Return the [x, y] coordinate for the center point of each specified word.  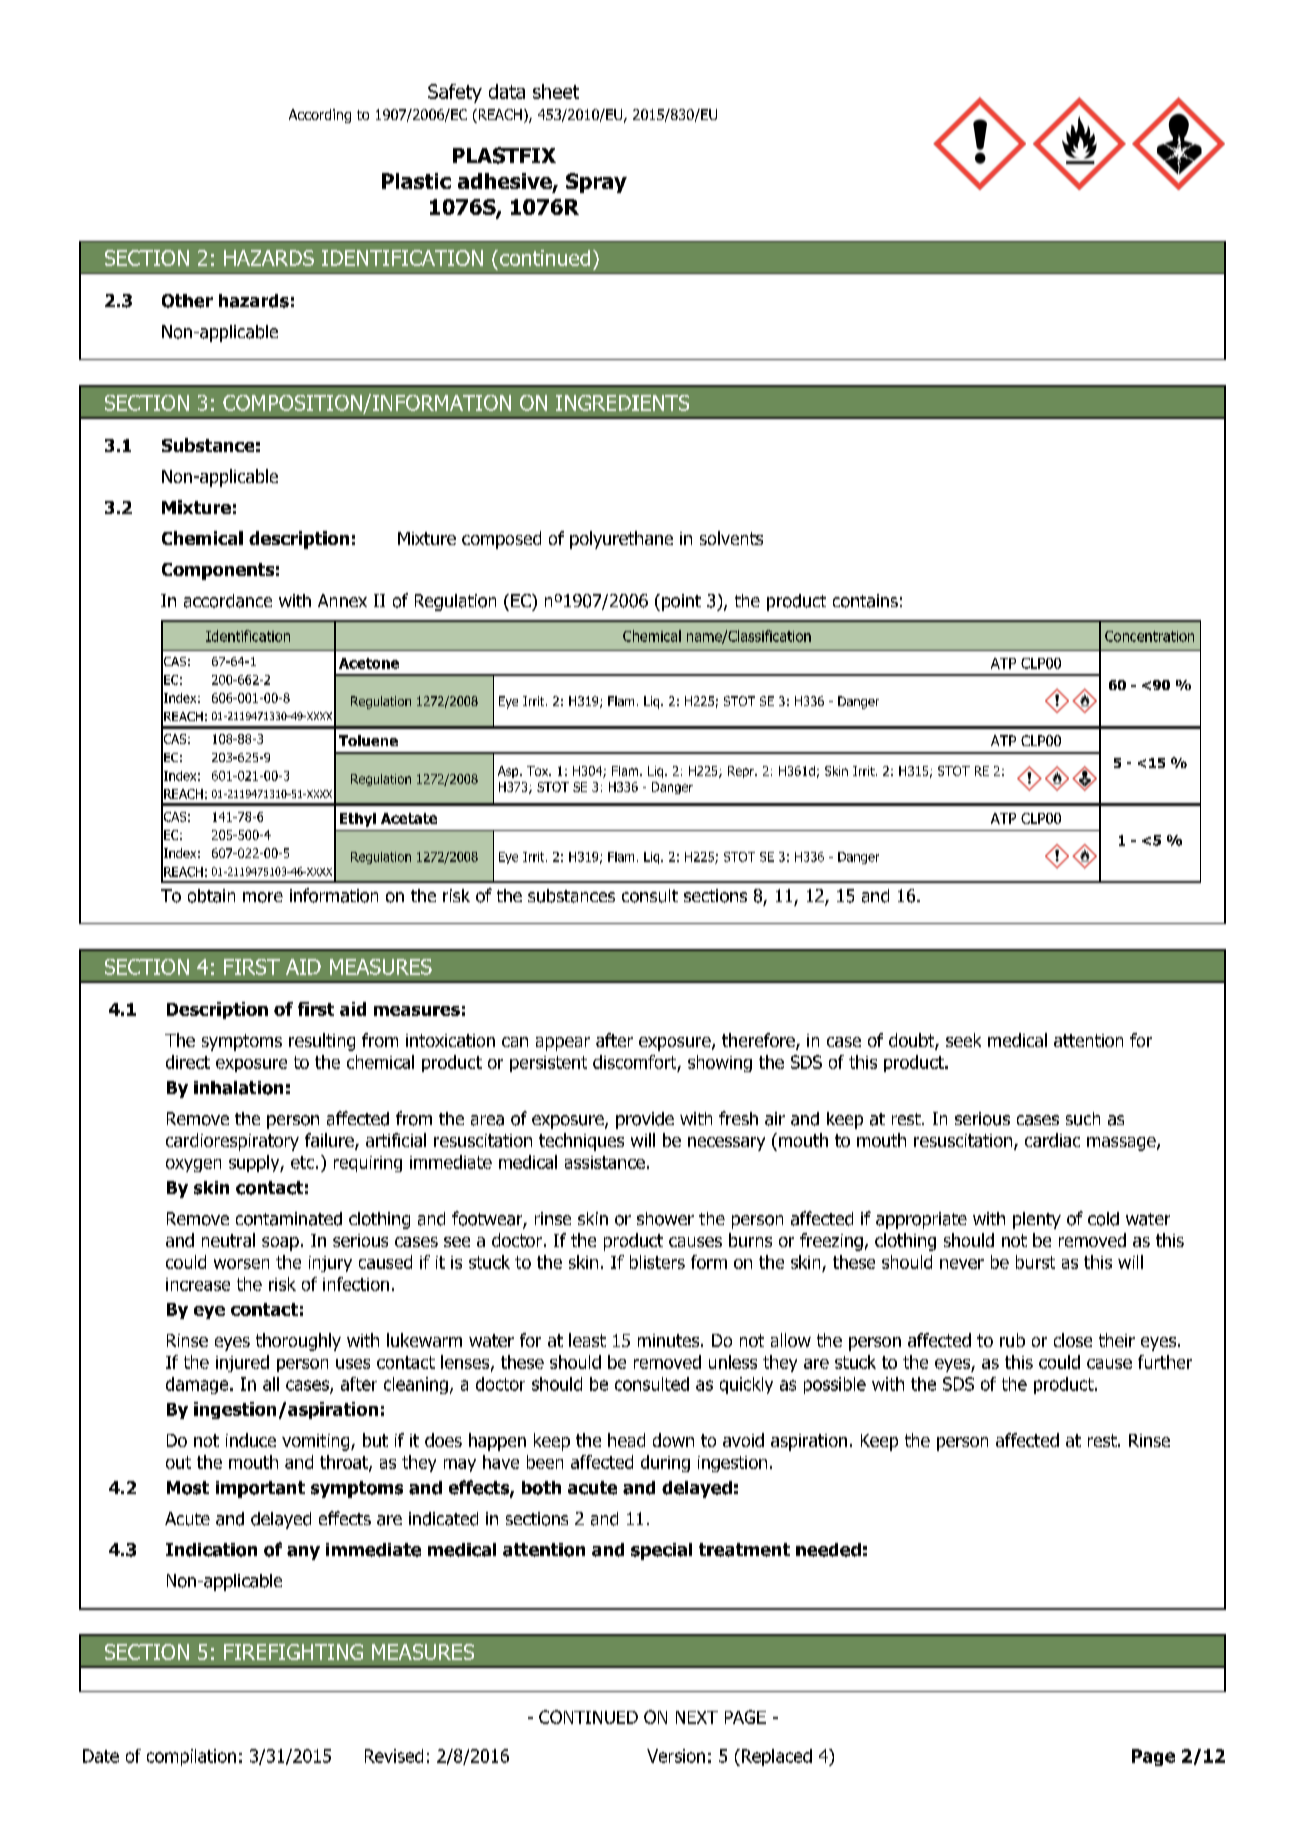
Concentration [1149, 636]
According [320, 116]
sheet [556, 91]
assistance [605, 1162]
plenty [1037, 1220]
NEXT [697, 1717]
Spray [596, 183]
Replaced [775, 1757]
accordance [228, 601]
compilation [191, 1757]
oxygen [193, 1165]
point [681, 602]
